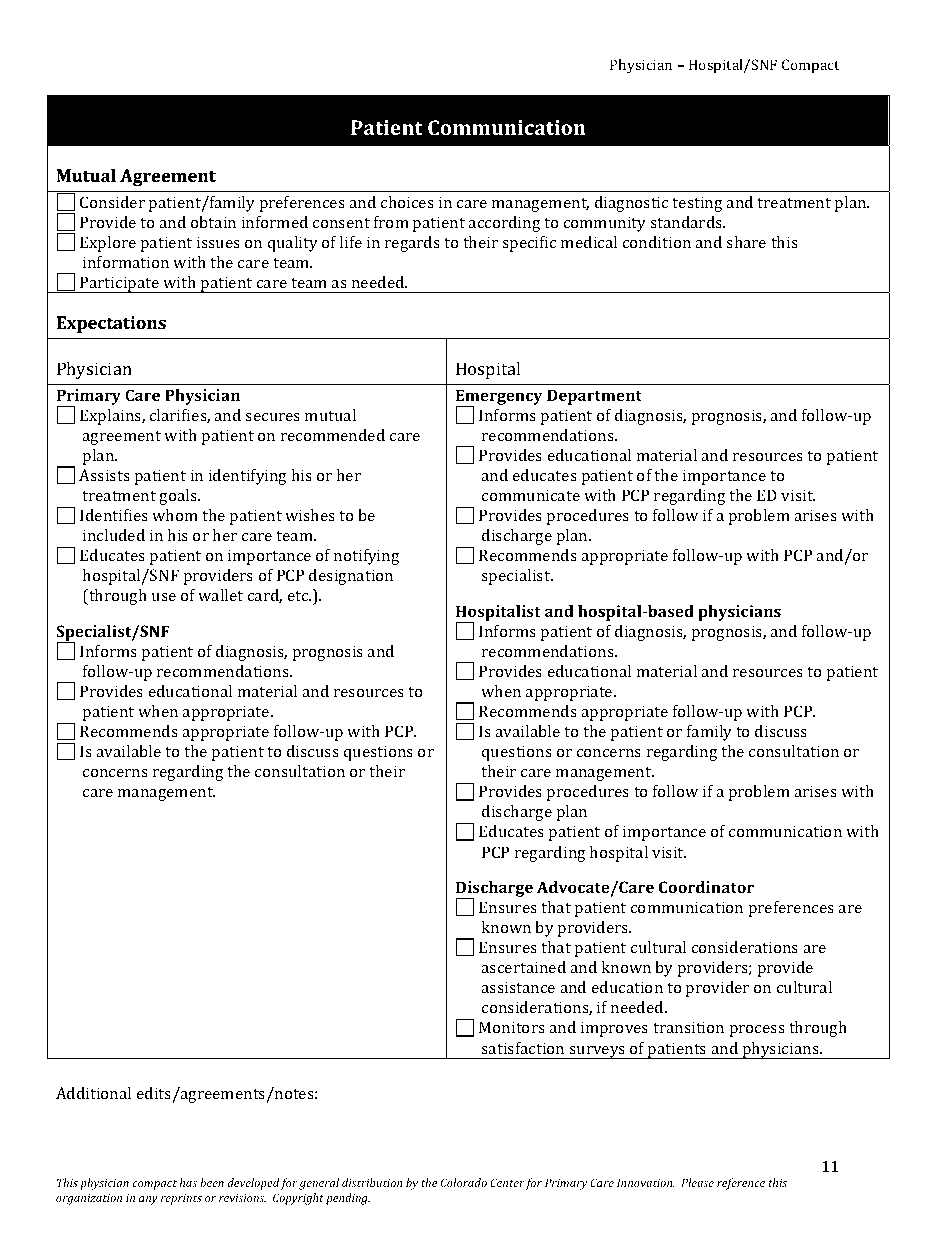 The width and height of the screenshot is (952, 1233). What do you see at coordinates (706, 887) in the screenshot?
I see `Coordinator` at bounding box center [706, 887].
